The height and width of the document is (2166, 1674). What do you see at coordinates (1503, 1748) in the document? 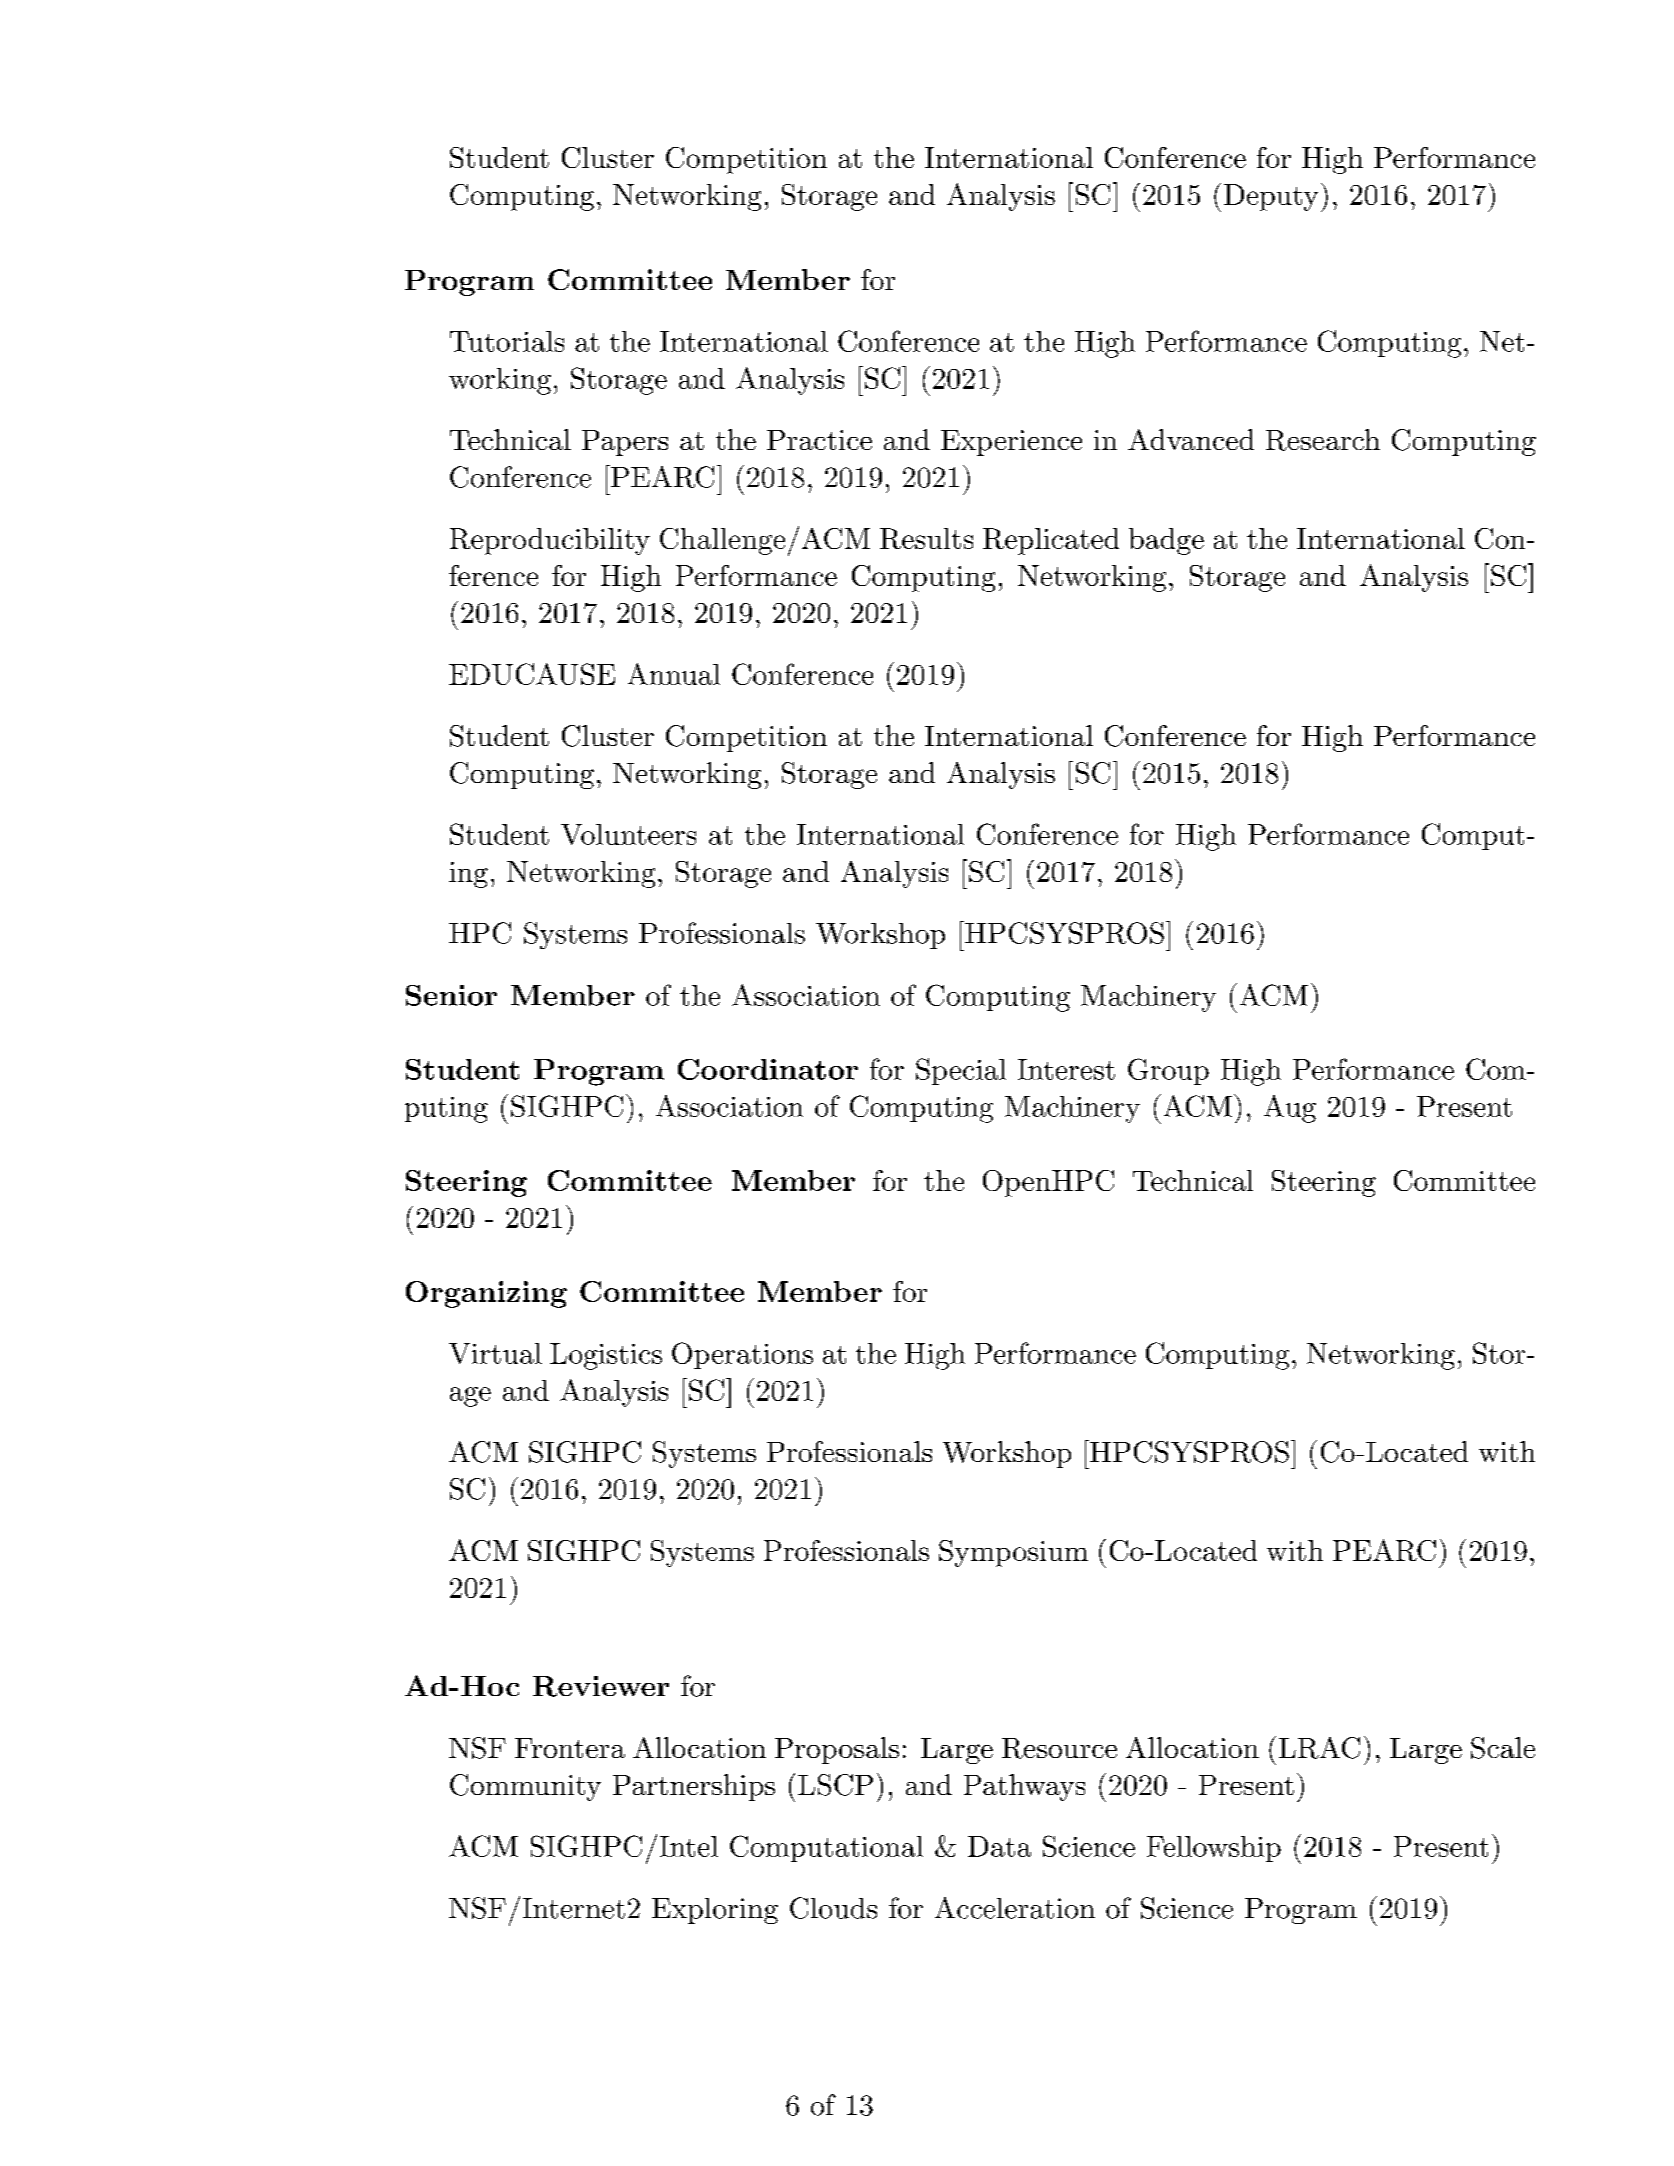
I see `Scale` at bounding box center [1503, 1748].
